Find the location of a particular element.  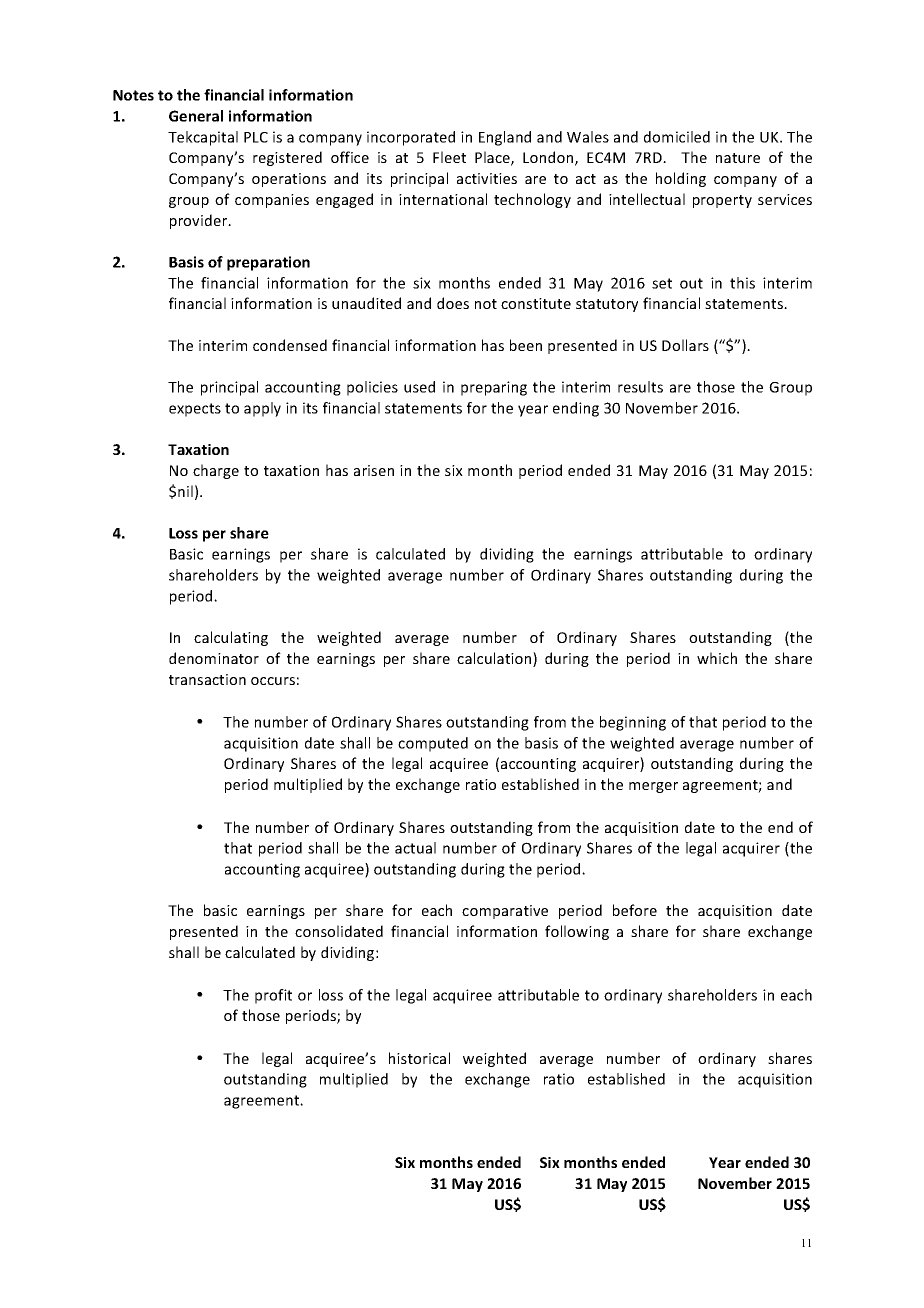

domiciled is located at coordinates (677, 137).
